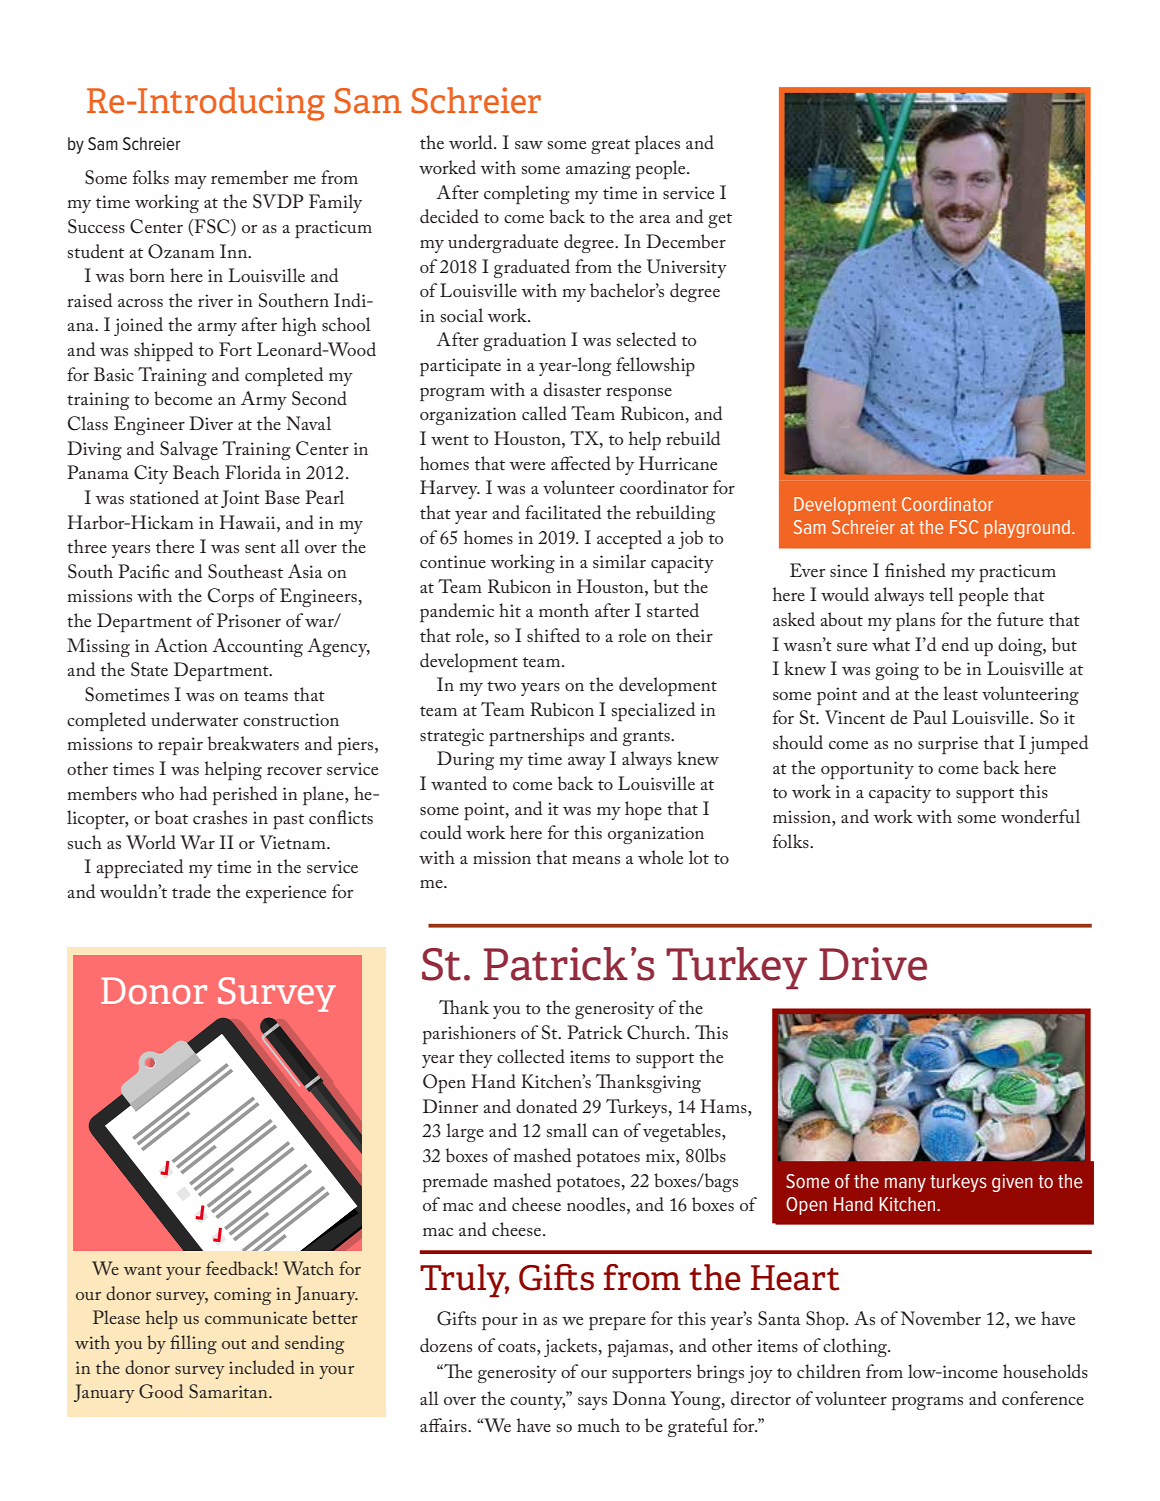  What do you see at coordinates (1043, 1398) in the screenshot?
I see `conference` at bounding box center [1043, 1398].
